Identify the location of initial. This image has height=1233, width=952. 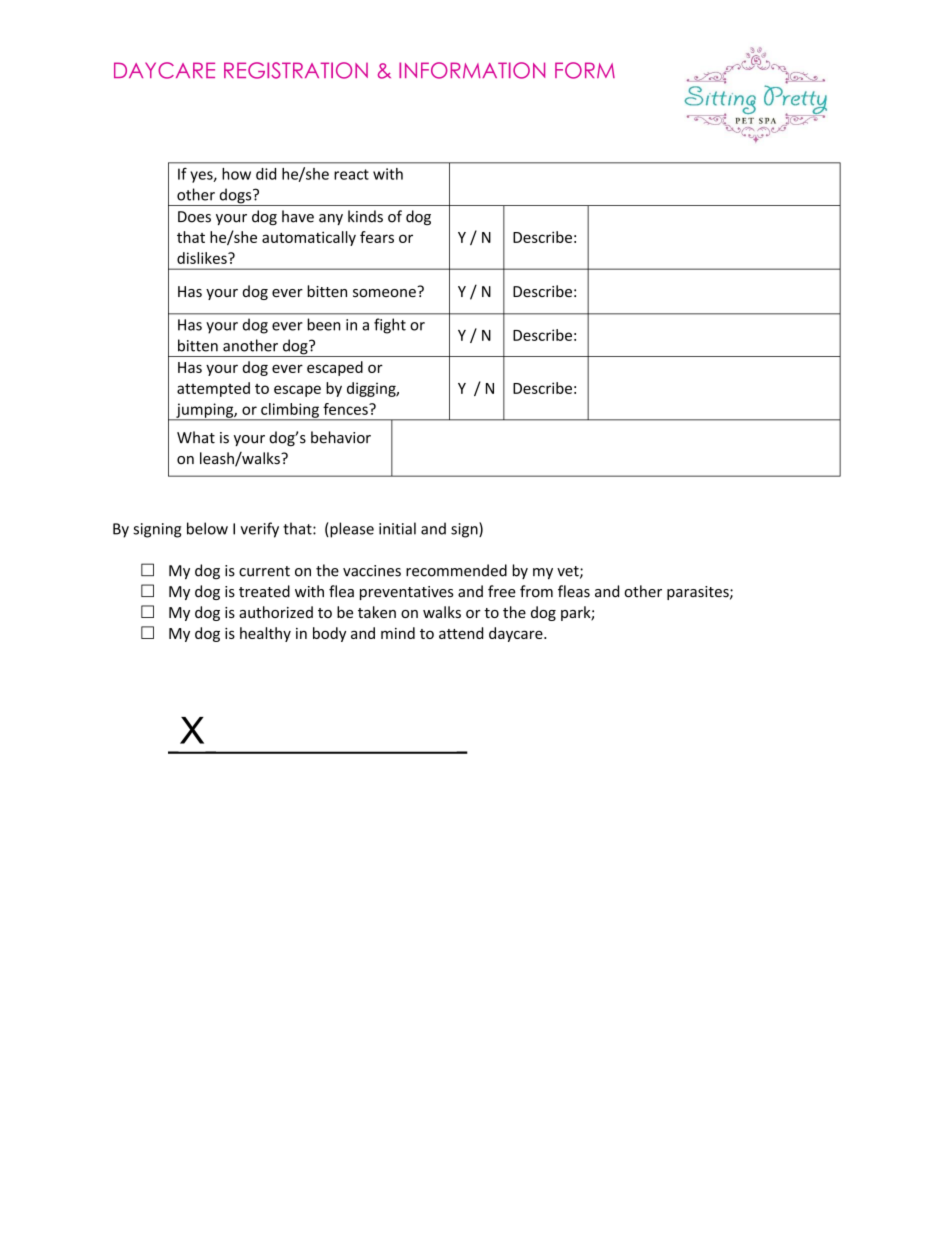
(397, 528).
